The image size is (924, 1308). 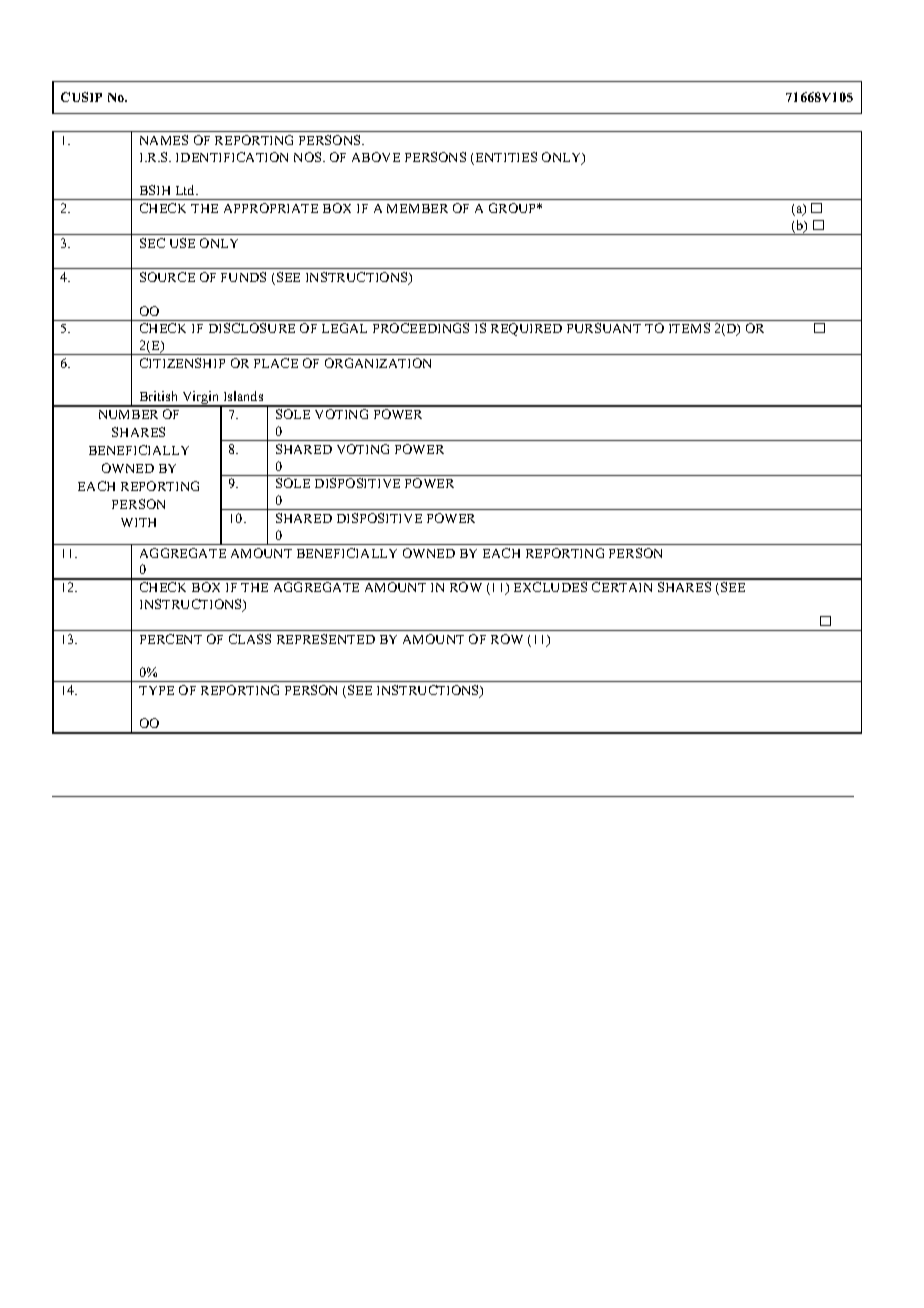 What do you see at coordinates (156, 690) in the screenshot?
I see `TYPE` at bounding box center [156, 690].
